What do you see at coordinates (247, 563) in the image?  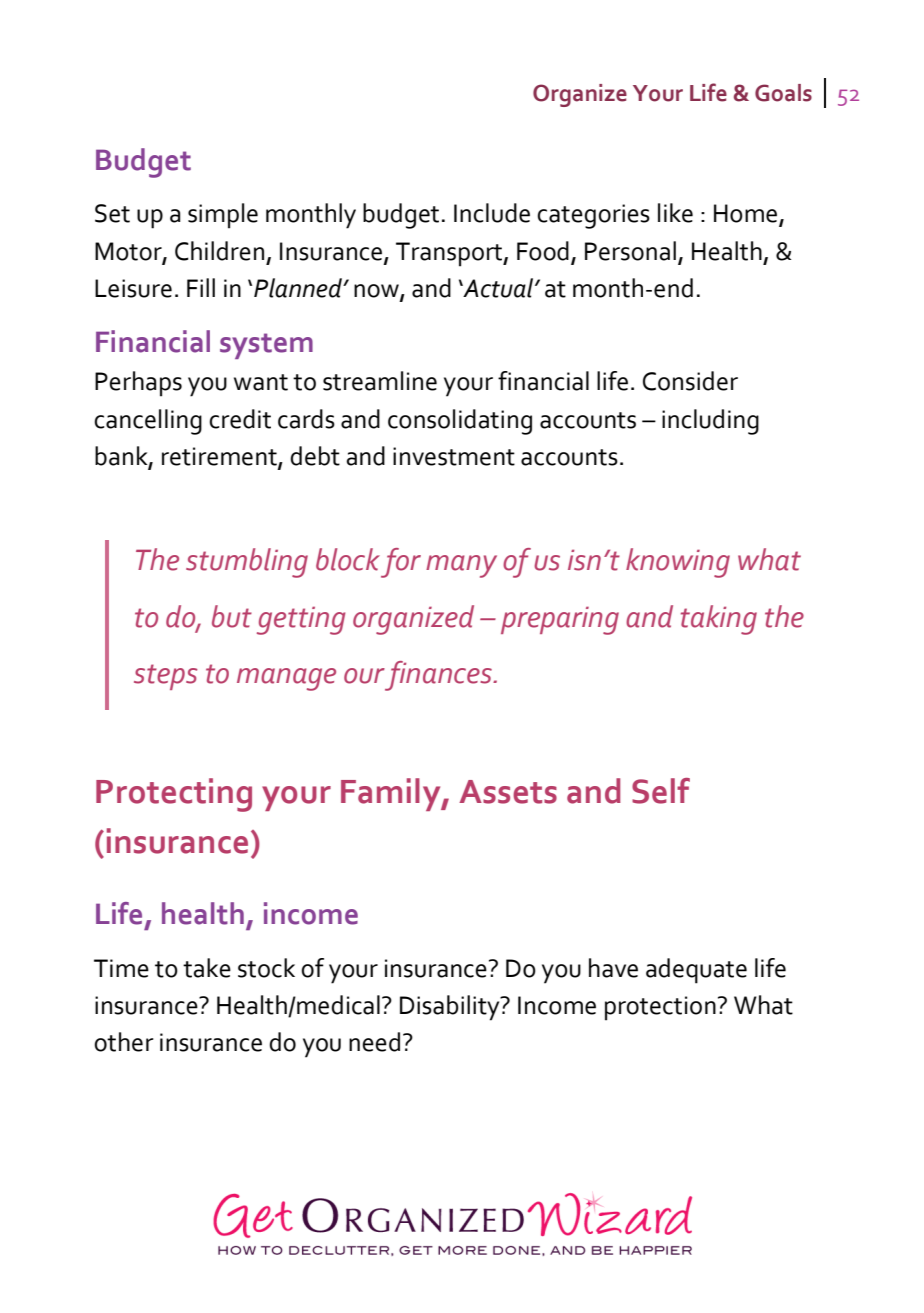 I see `stumbling` at bounding box center [247, 563].
